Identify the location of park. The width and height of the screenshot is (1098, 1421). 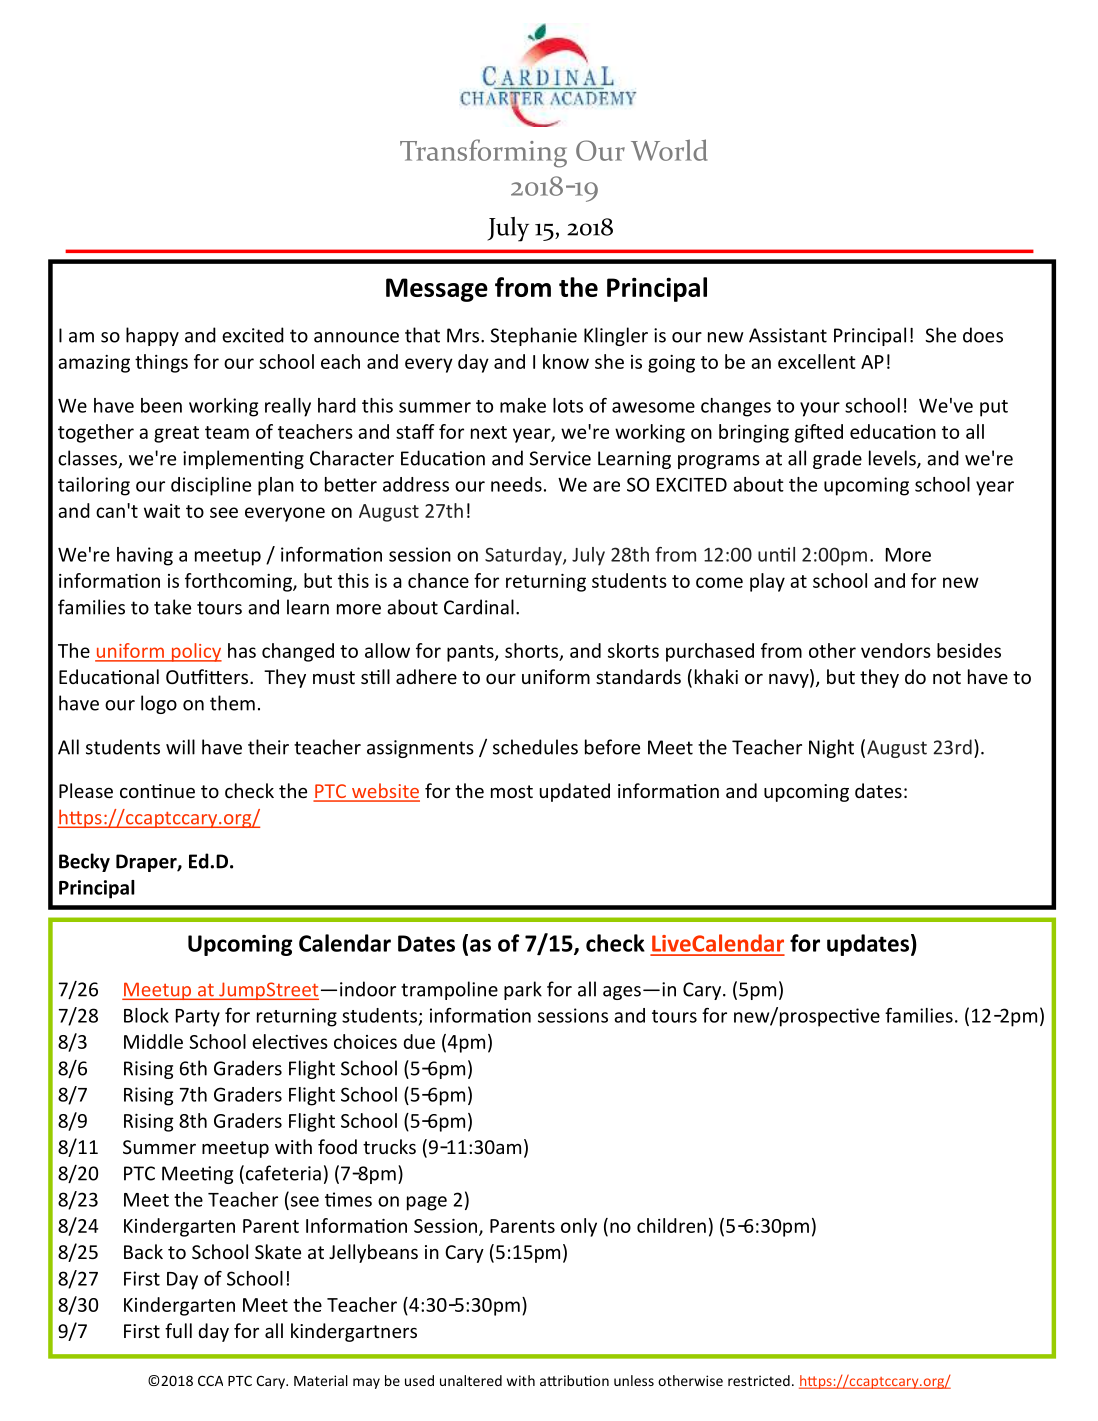
(523, 990).
